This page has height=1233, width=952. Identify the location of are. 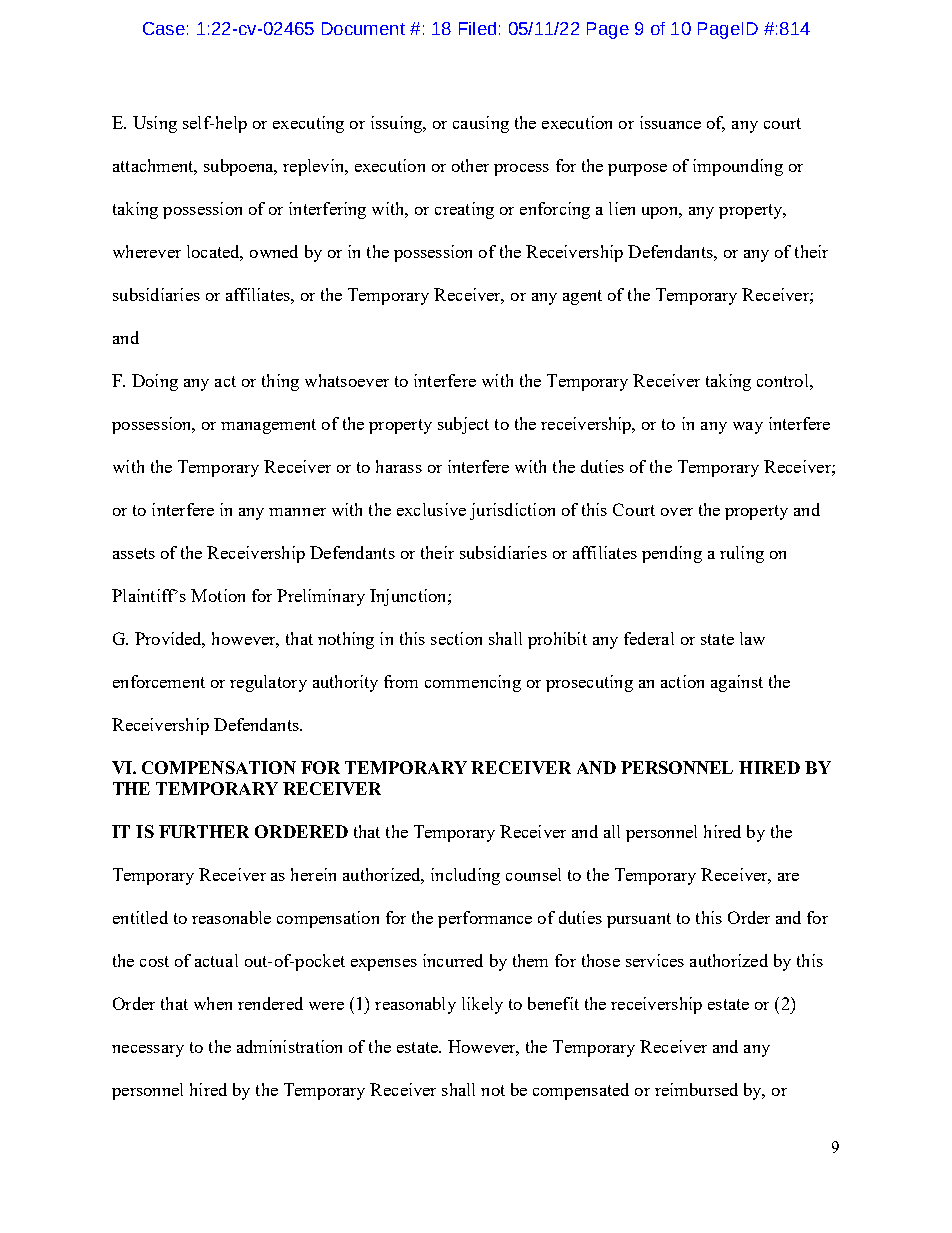
(788, 877).
